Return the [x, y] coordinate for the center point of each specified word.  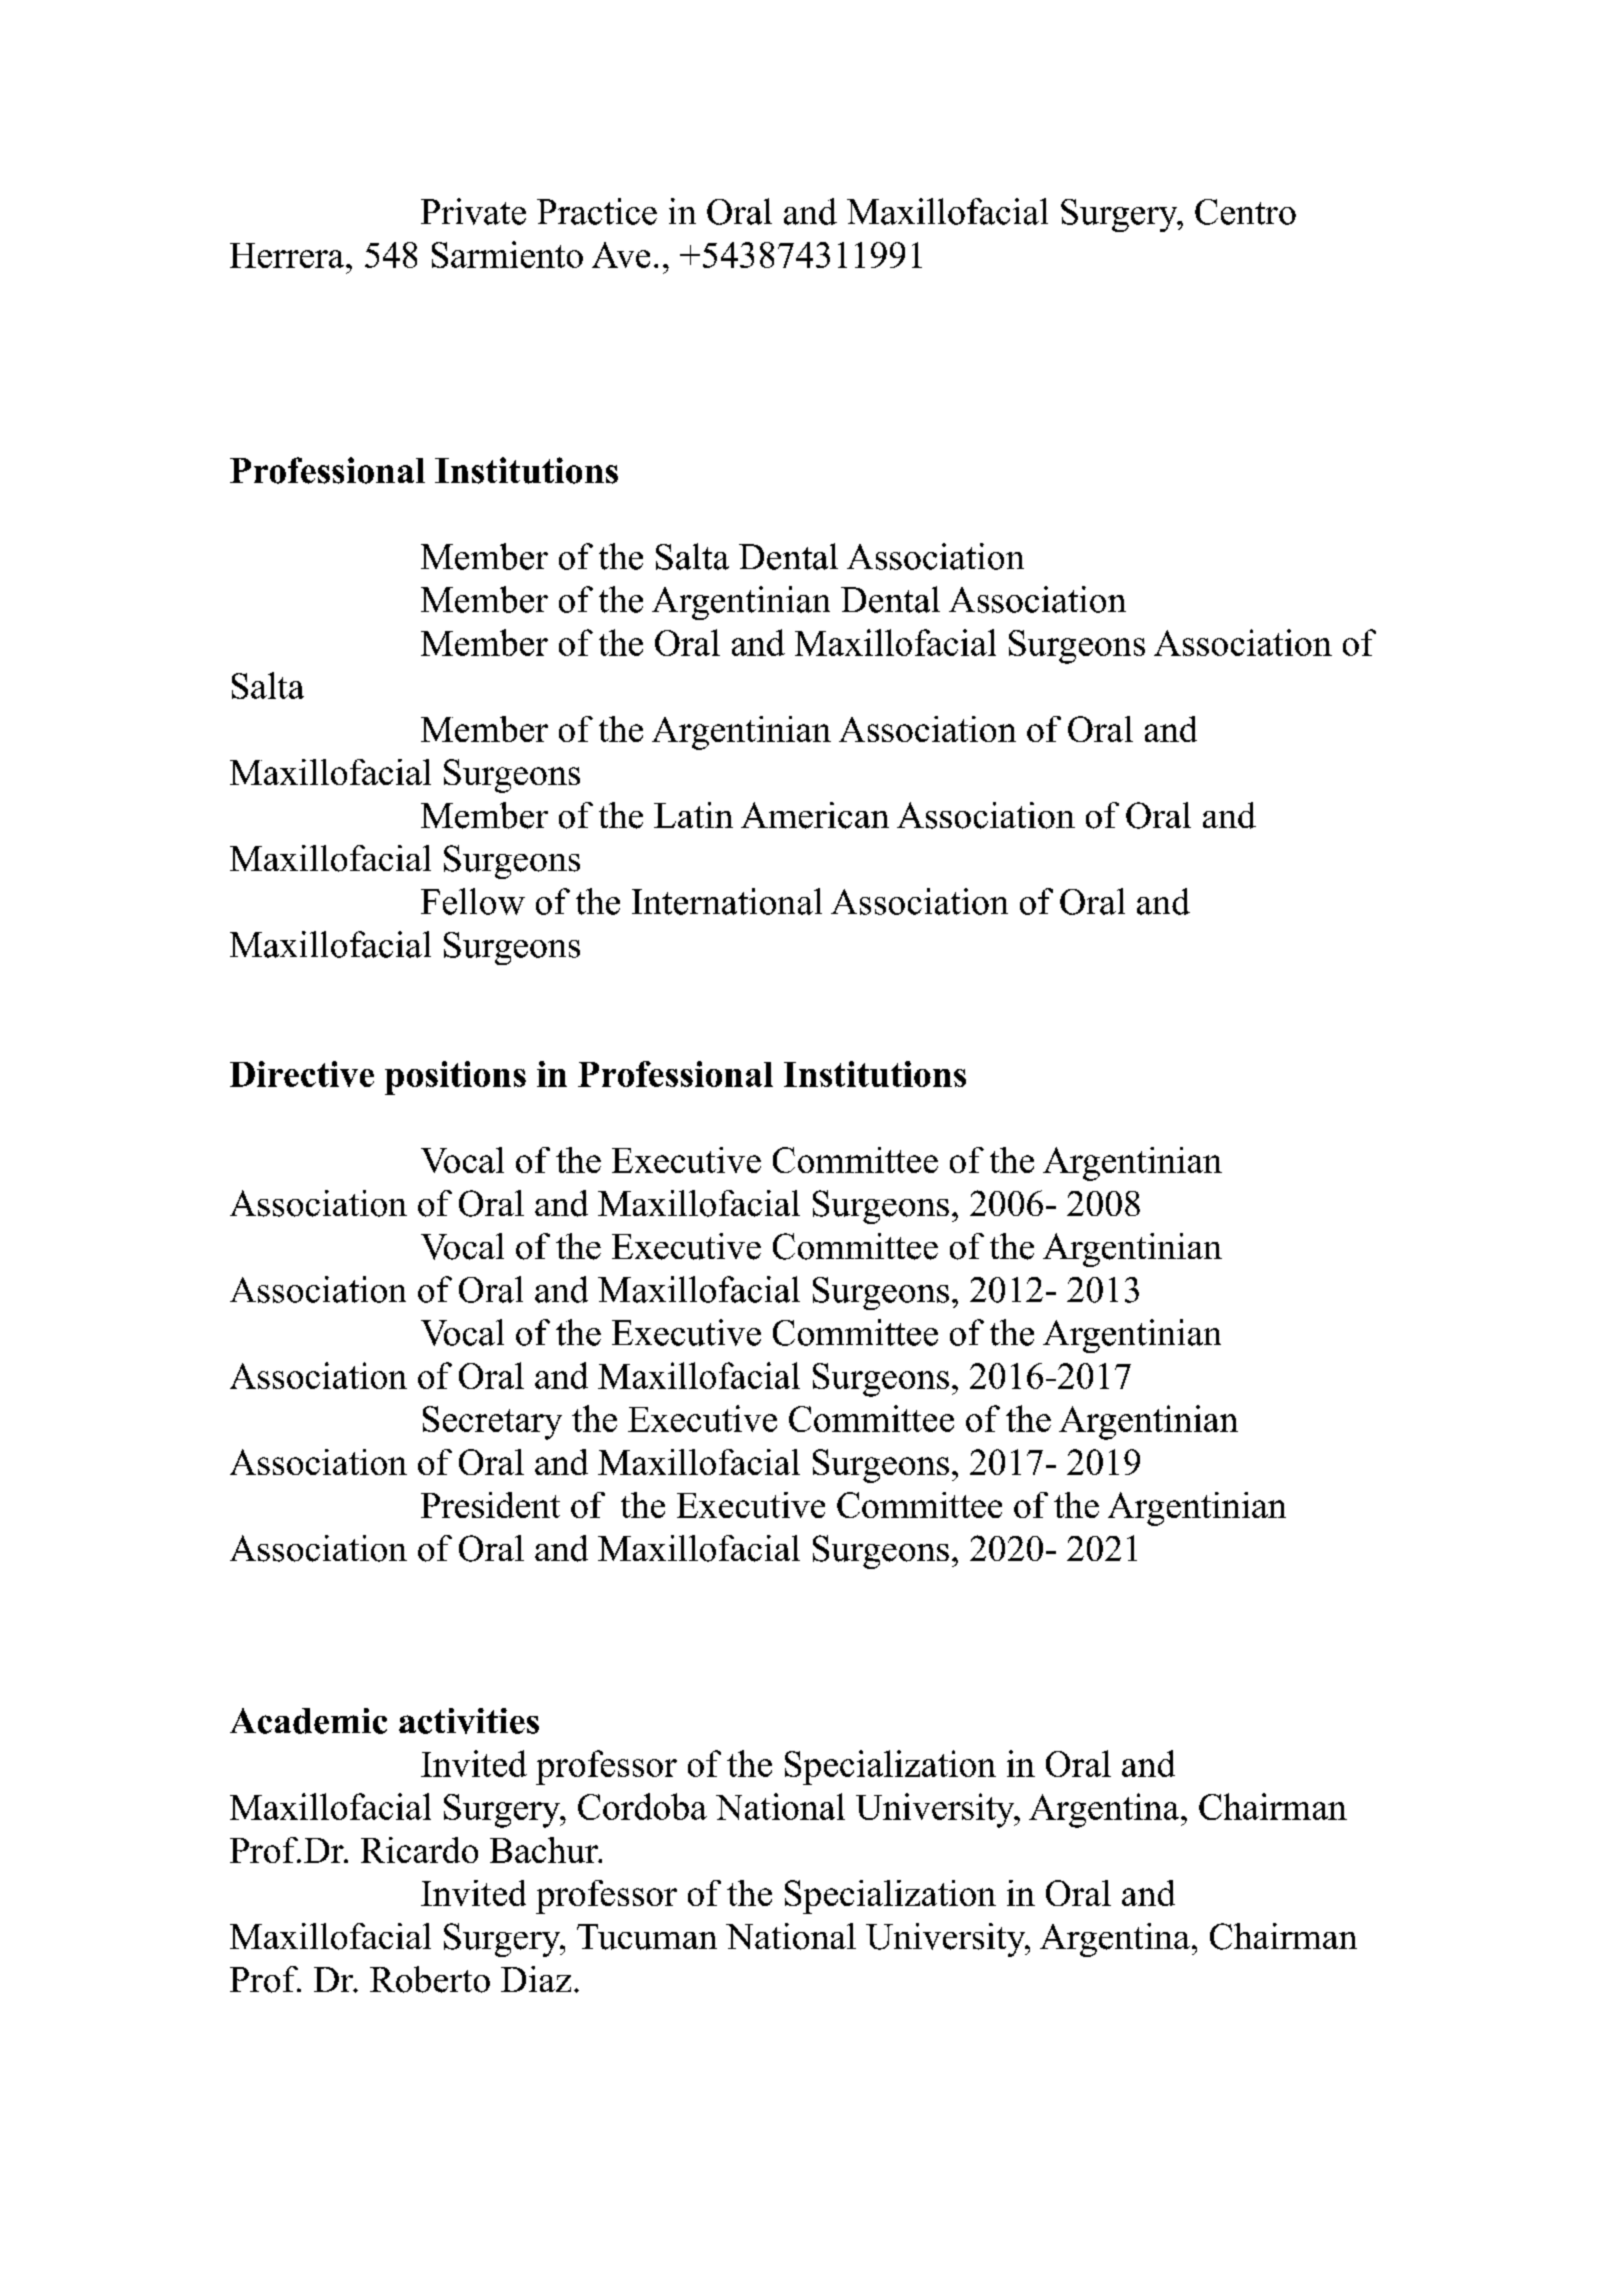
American [815, 815]
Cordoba [642, 1806]
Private [473, 211]
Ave [621, 255]
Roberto [430, 1979]
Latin [693, 815]
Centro [1245, 212]
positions [455, 1078]
